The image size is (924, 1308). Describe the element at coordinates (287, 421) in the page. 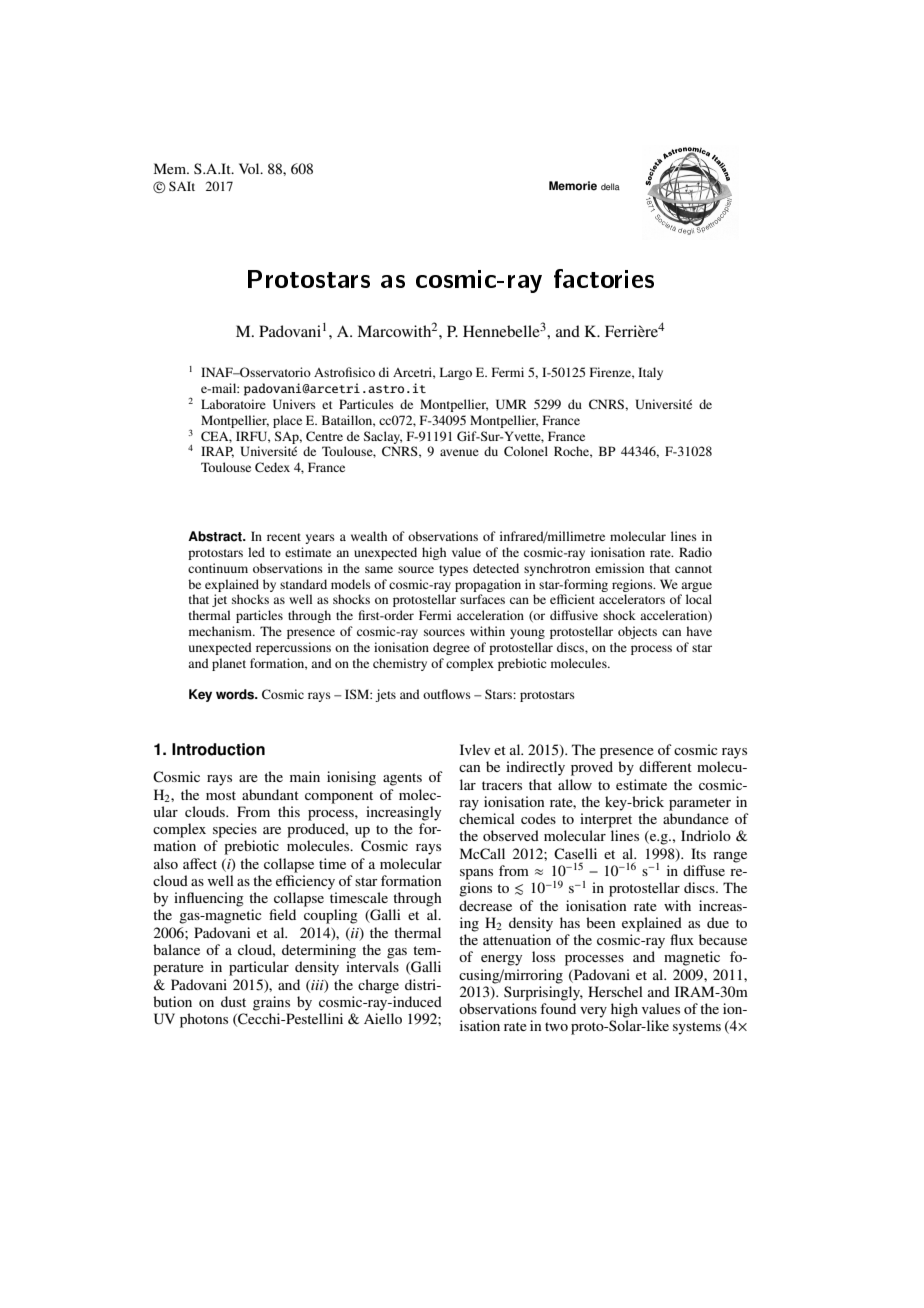

I see `place` at that location.
